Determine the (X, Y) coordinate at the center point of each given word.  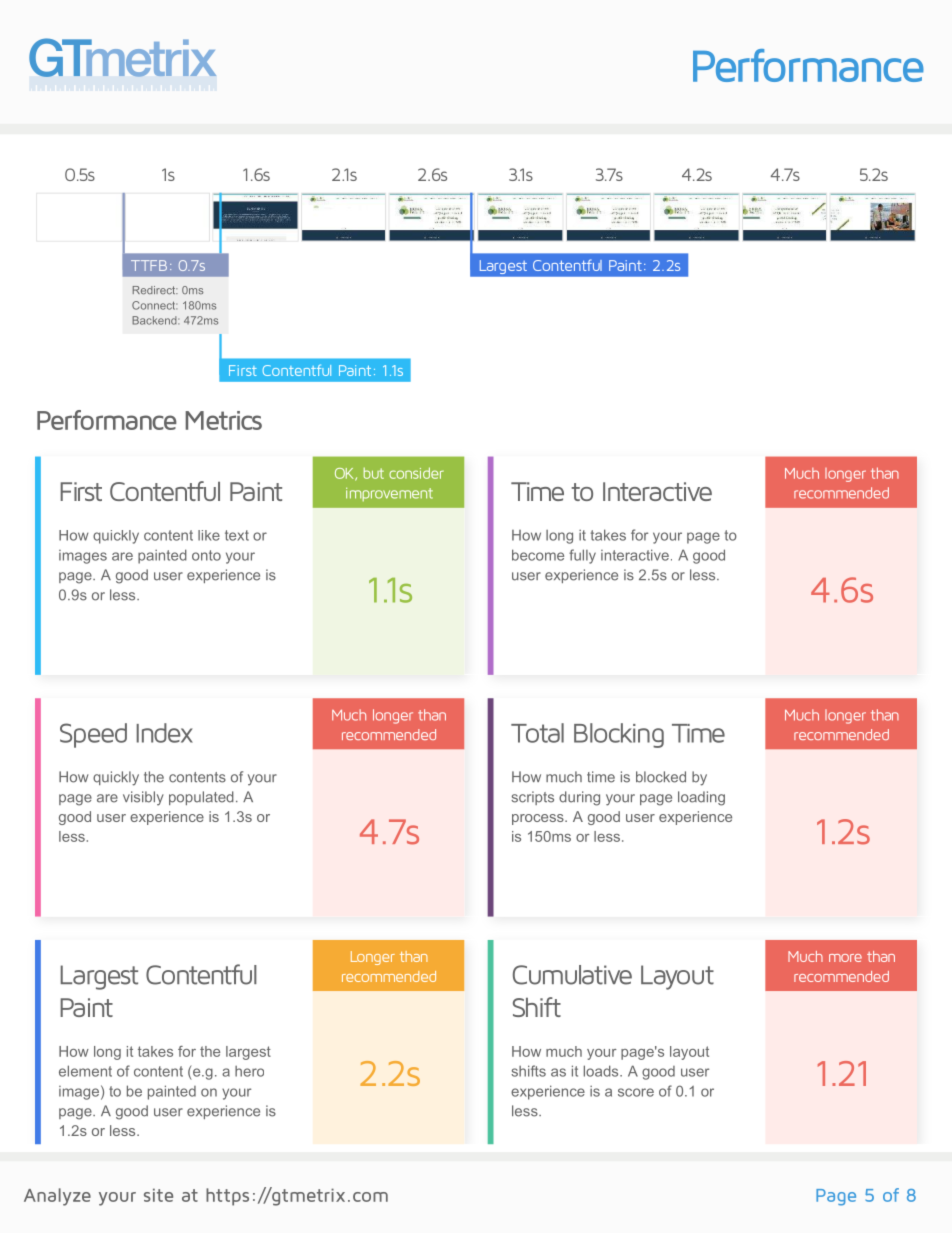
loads (602, 1071)
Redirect (155, 290)
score (636, 1092)
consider (416, 473)
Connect (154, 305)
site (158, 1195)
